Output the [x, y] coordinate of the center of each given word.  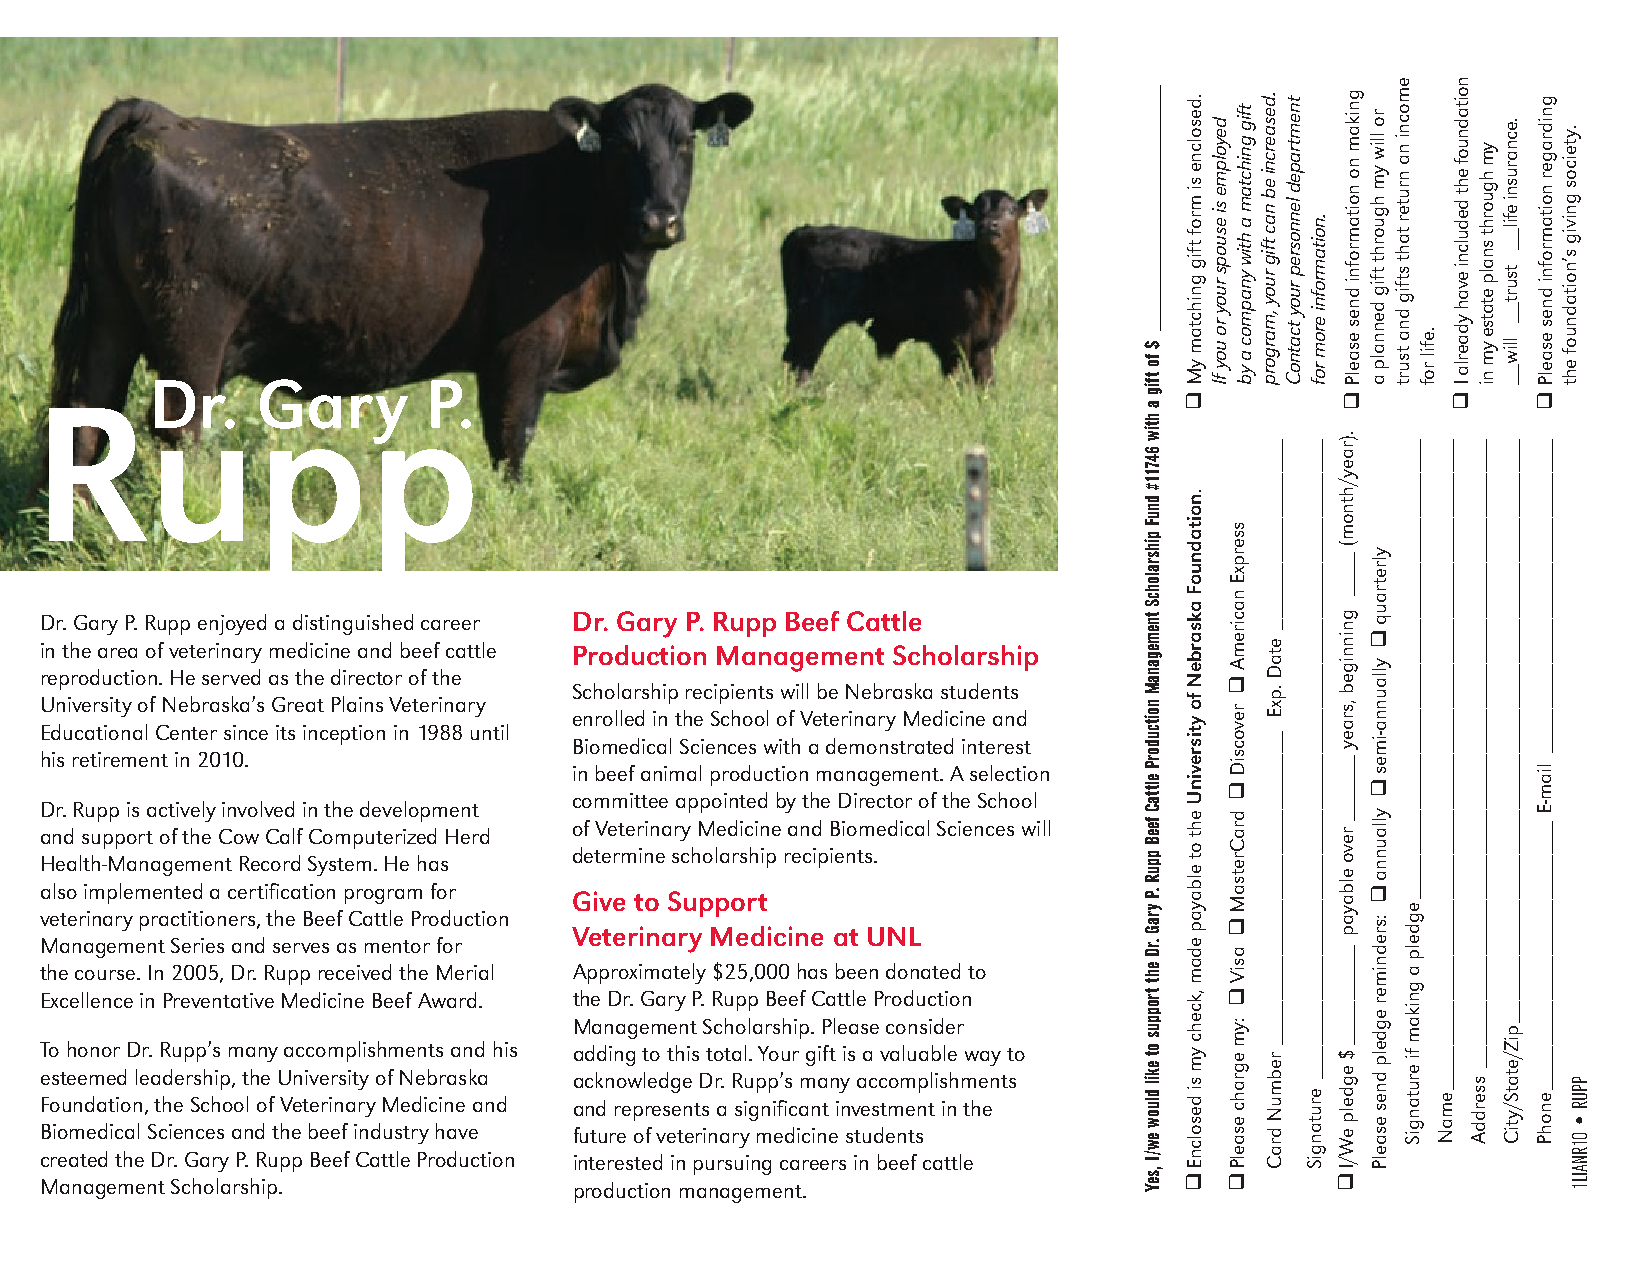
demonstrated [889, 746]
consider [925, 1026]
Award [447, 1000]
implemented [143, 893]
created [74, 1159]
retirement [120, 759]
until [489, 732]
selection [1009, 773]
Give [599, 901]
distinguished [353, 624]
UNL [894, 936]
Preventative [219, 1000]
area [117, 653]
